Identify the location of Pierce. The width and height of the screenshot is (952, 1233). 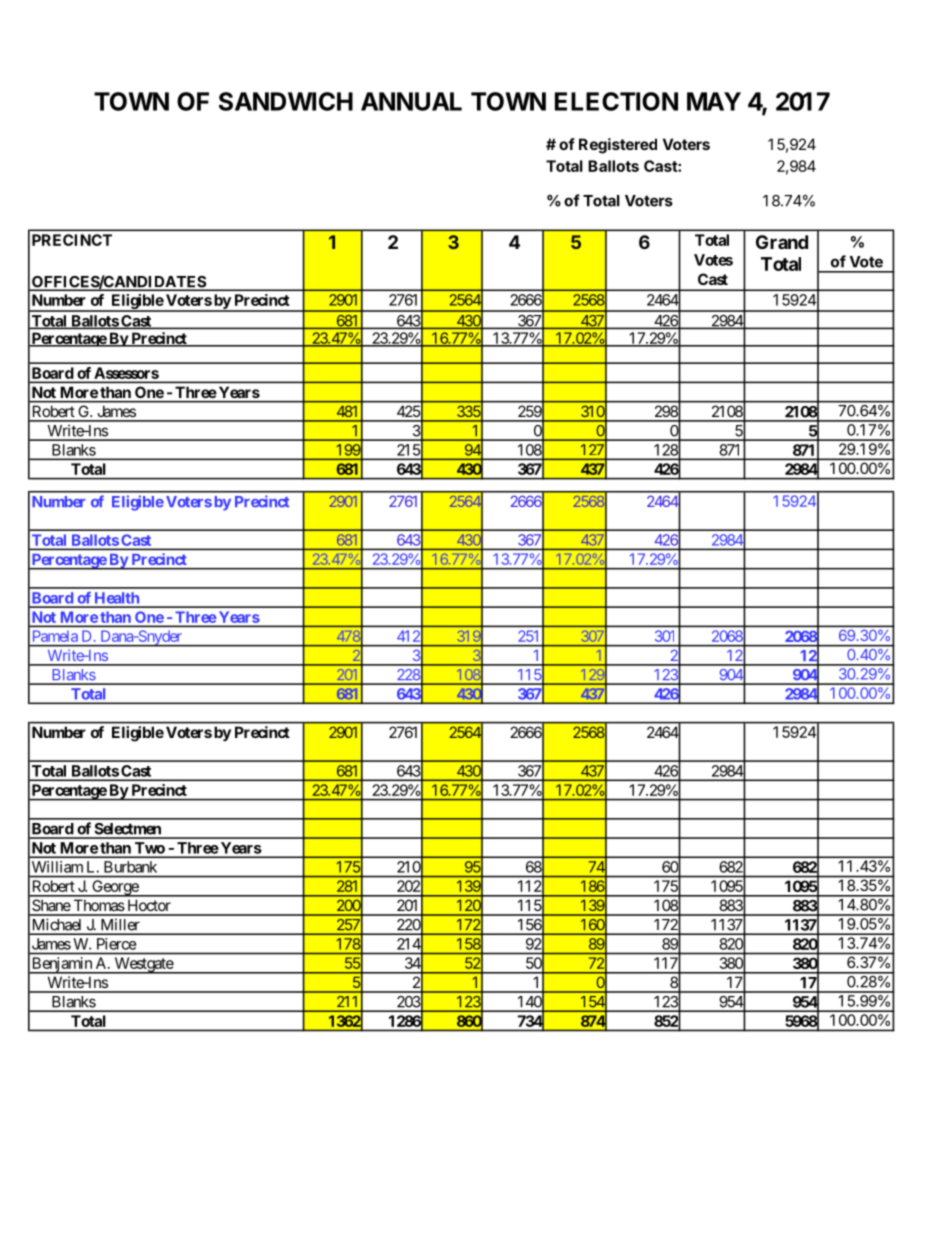
(116, 944).
